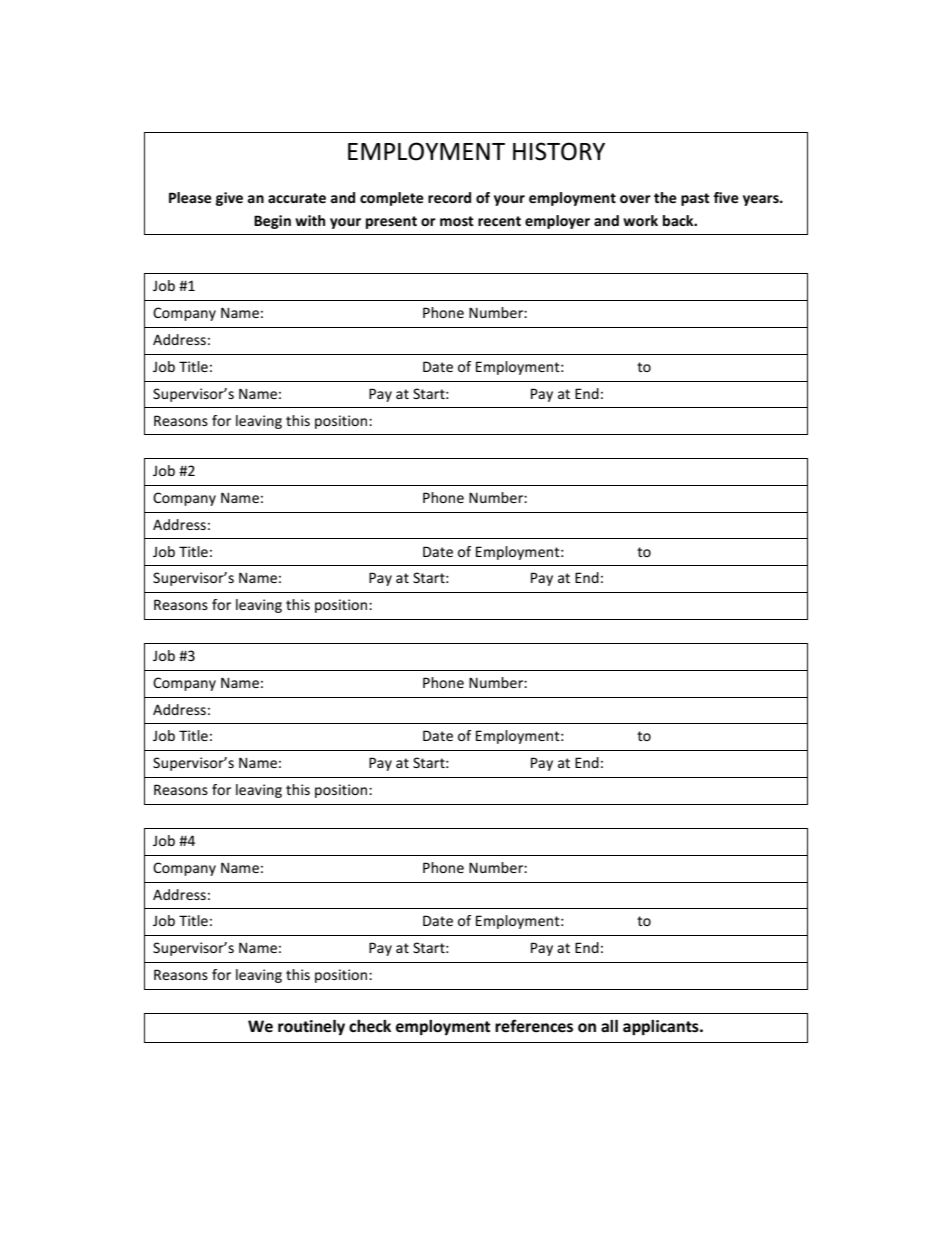 This screenshot has height=1233, width=952. I want to click on the, so click(665, 197).
